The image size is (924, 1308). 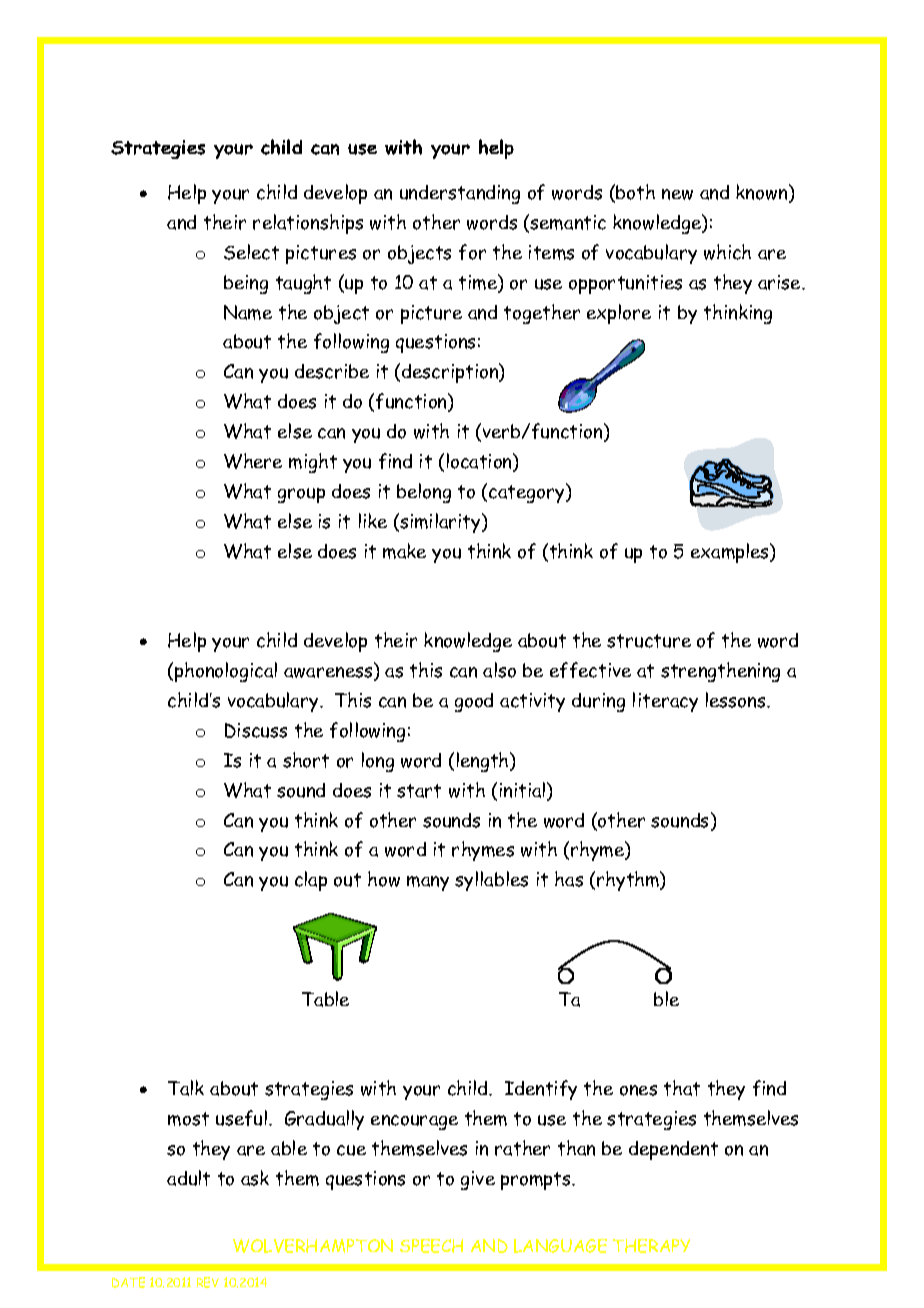 What do you see at coordinates (301, 495) in the document?
I see `group` at bounding box center [301, 495].
